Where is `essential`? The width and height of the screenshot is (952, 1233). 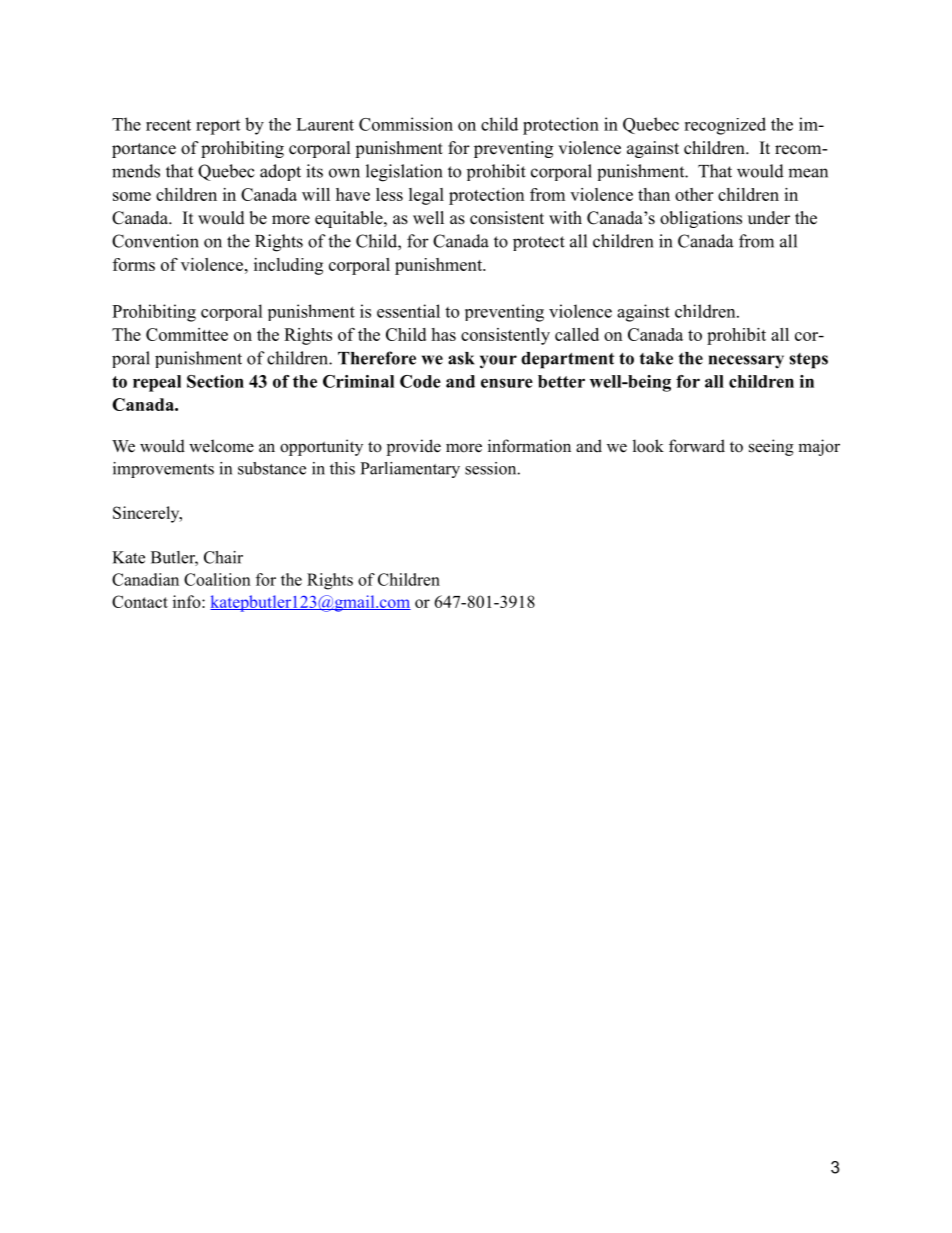
essential is located at coordinates (408, 311).
